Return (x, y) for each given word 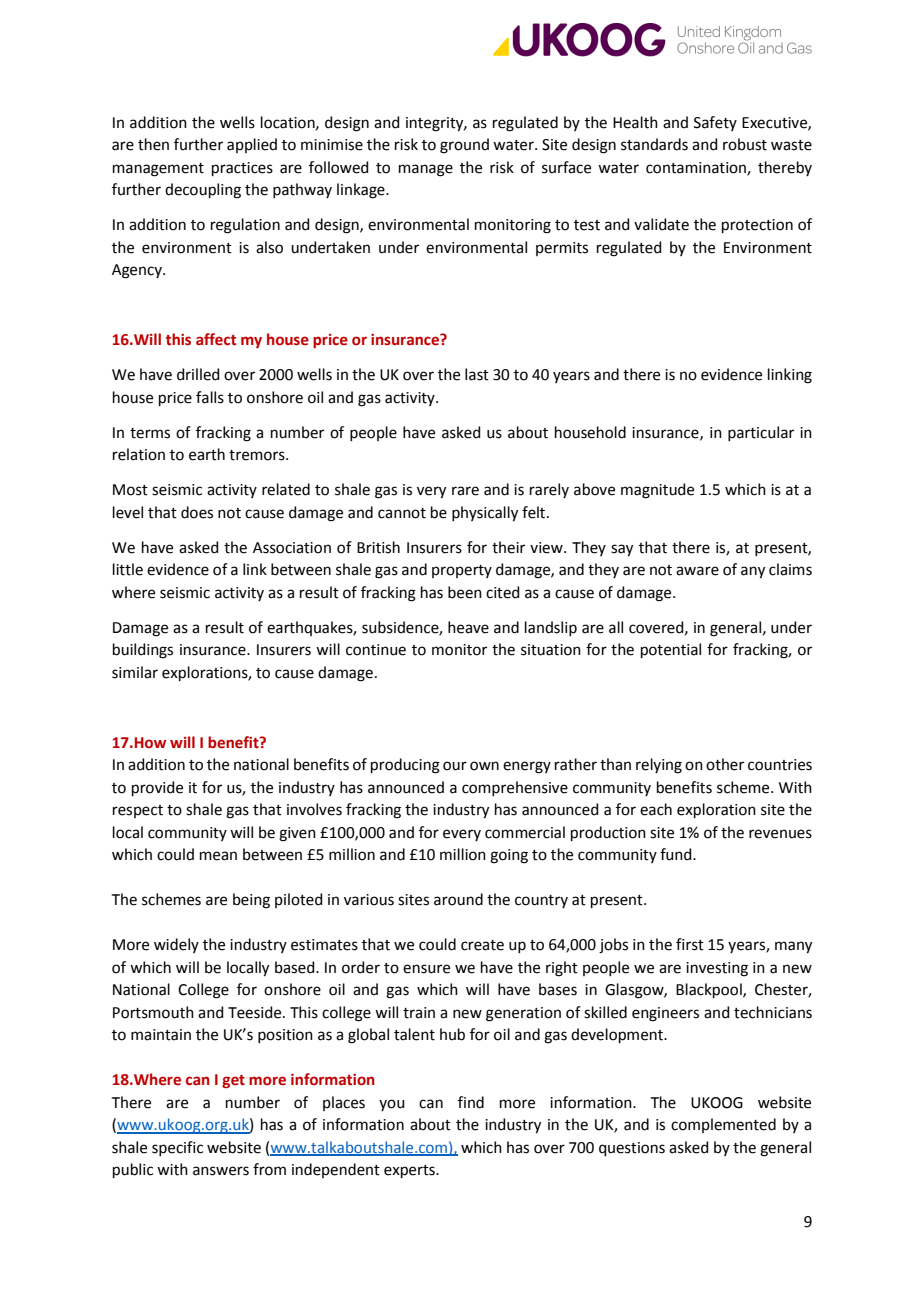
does (197, 512)
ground (464, 146)
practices (242, 169)
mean (218, 856)
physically (485, 514)
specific (177, 1148)
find (471, 1102)
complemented (723, 1125)
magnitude (657, 491)
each (656, 809)
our (455, 766)
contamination (697, 169)
